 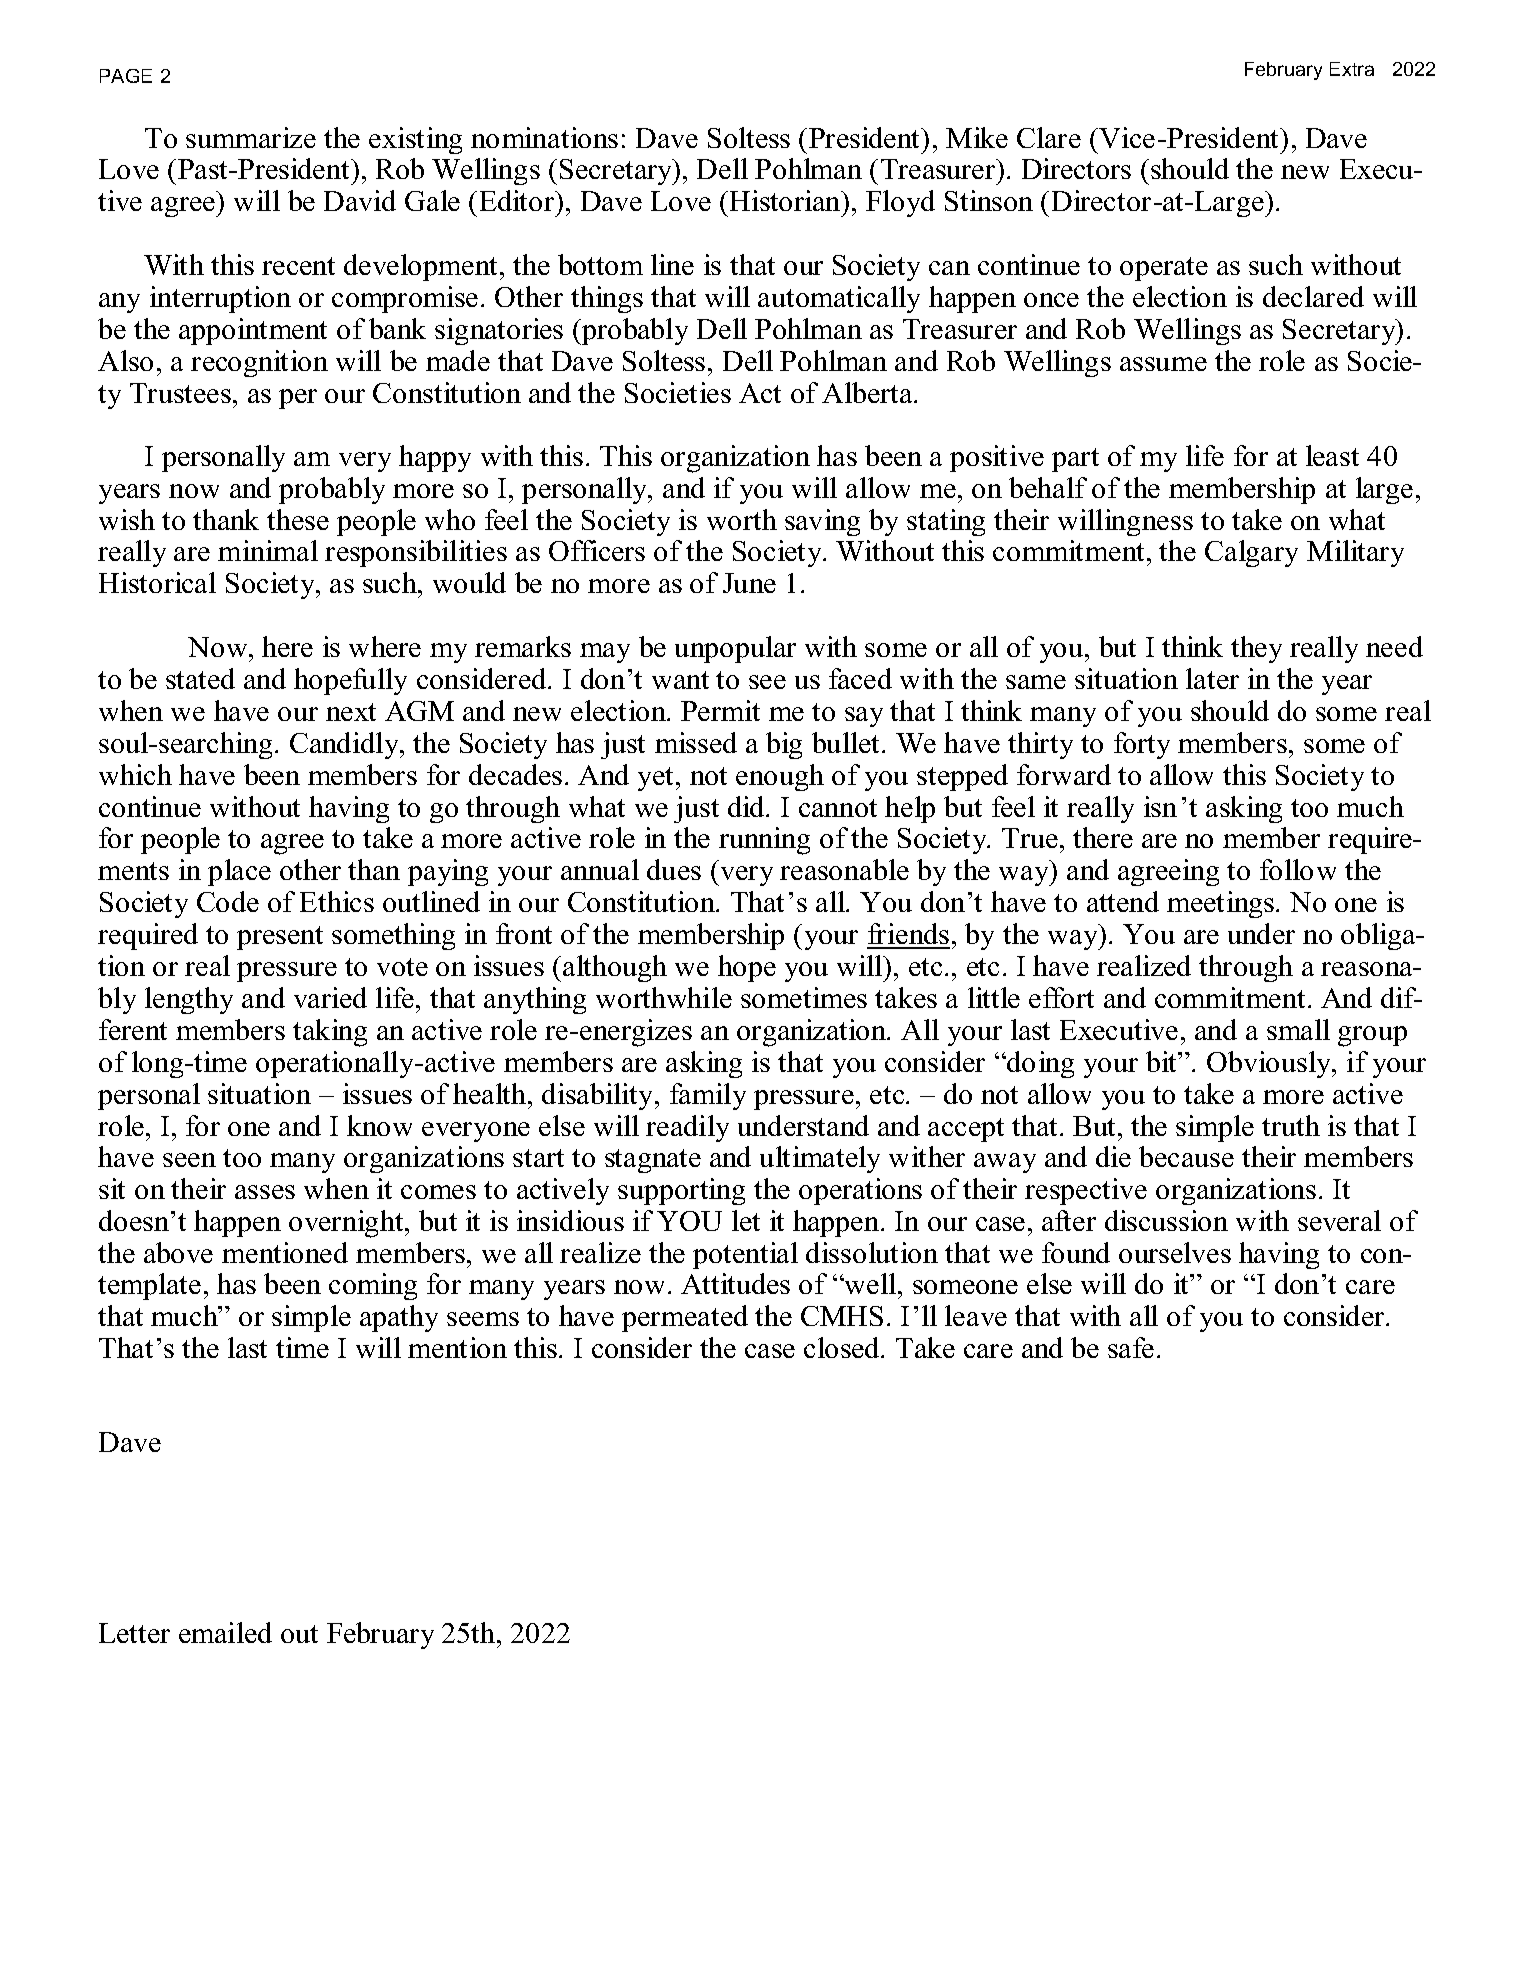 What do you see at coordinates (1131, 1347) in the screenshot?
I see `safe` at bounding box center [1131, 1347].
